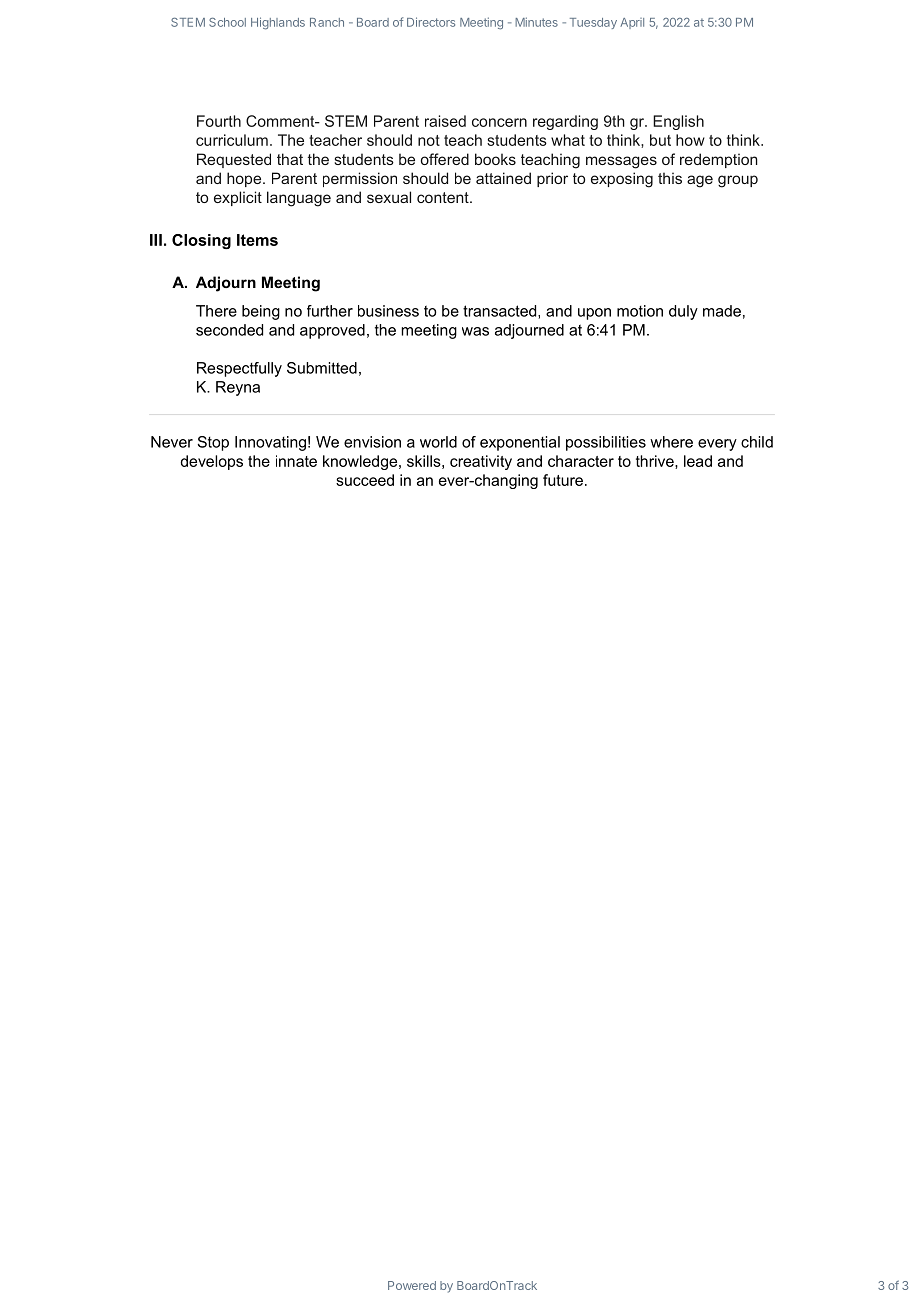 This screenshot has height=1308, width=924. What do you see at coordinates (475, 331) in the screenshot?
I see `was` at bounding box center [475, 331].
